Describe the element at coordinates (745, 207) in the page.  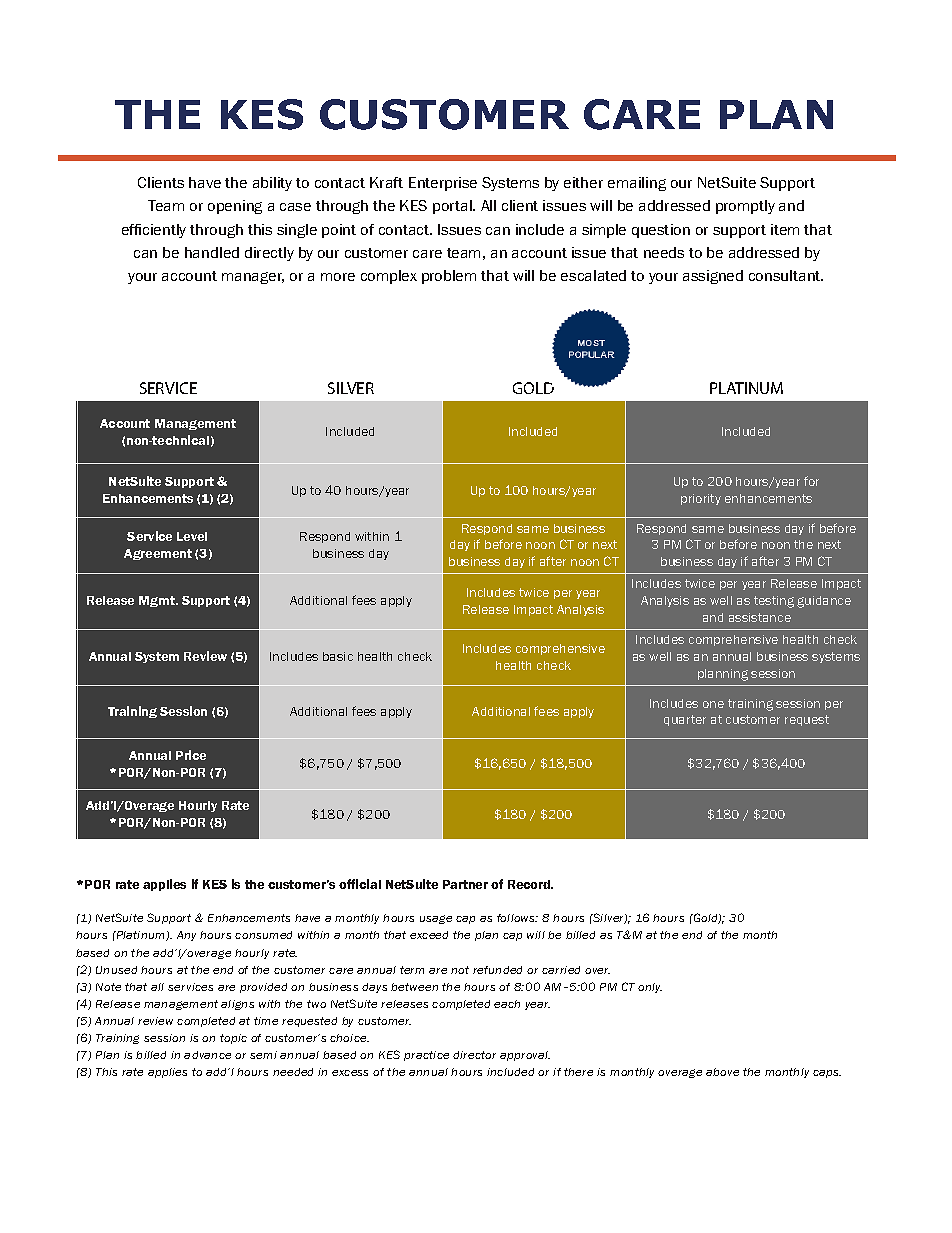
I see `promptly` at that location.
